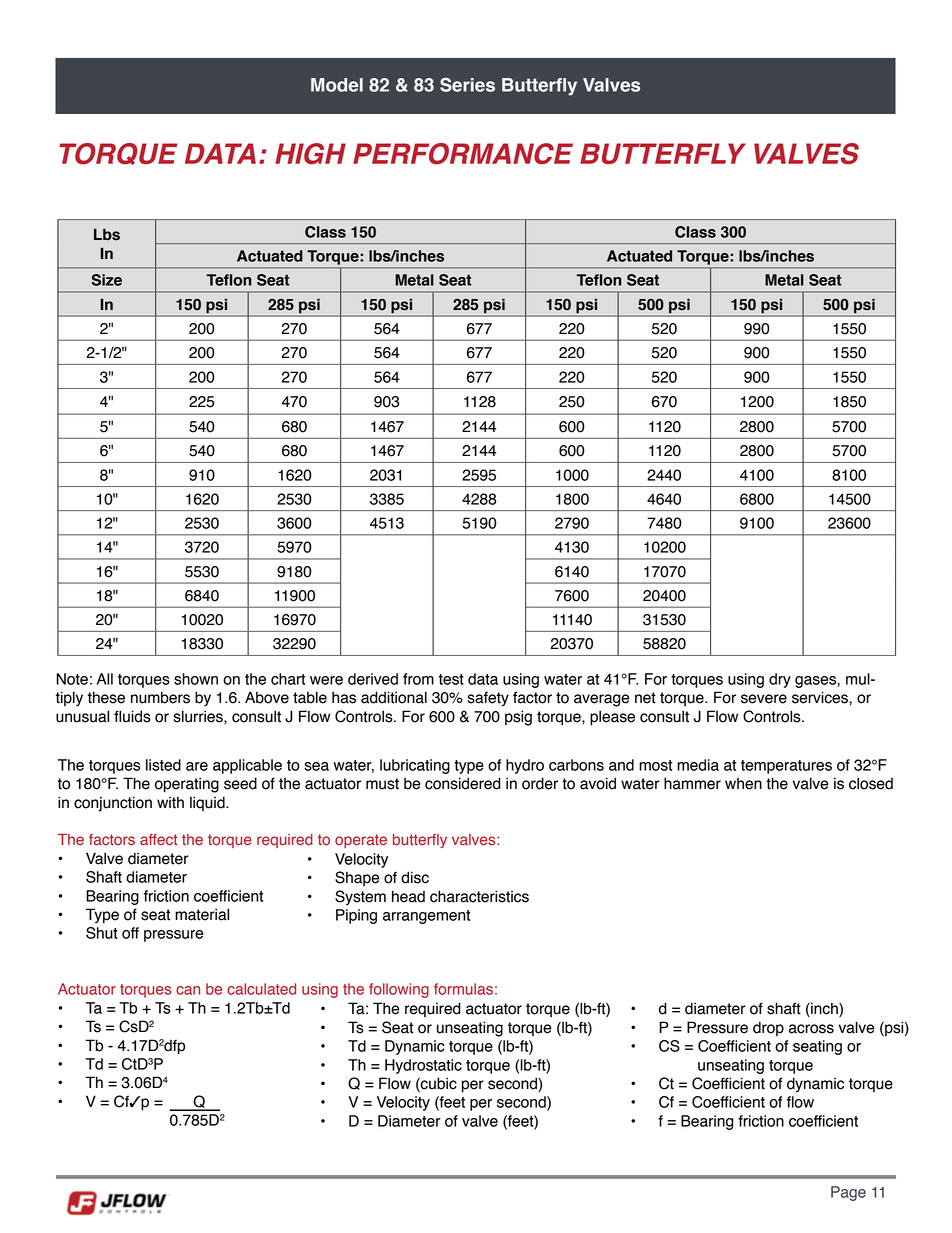 The height and width of the screenshot is (1233, 952). Describe the element at coordinates (310, 153) in the screenshot. I see `HIGH` at that location.
